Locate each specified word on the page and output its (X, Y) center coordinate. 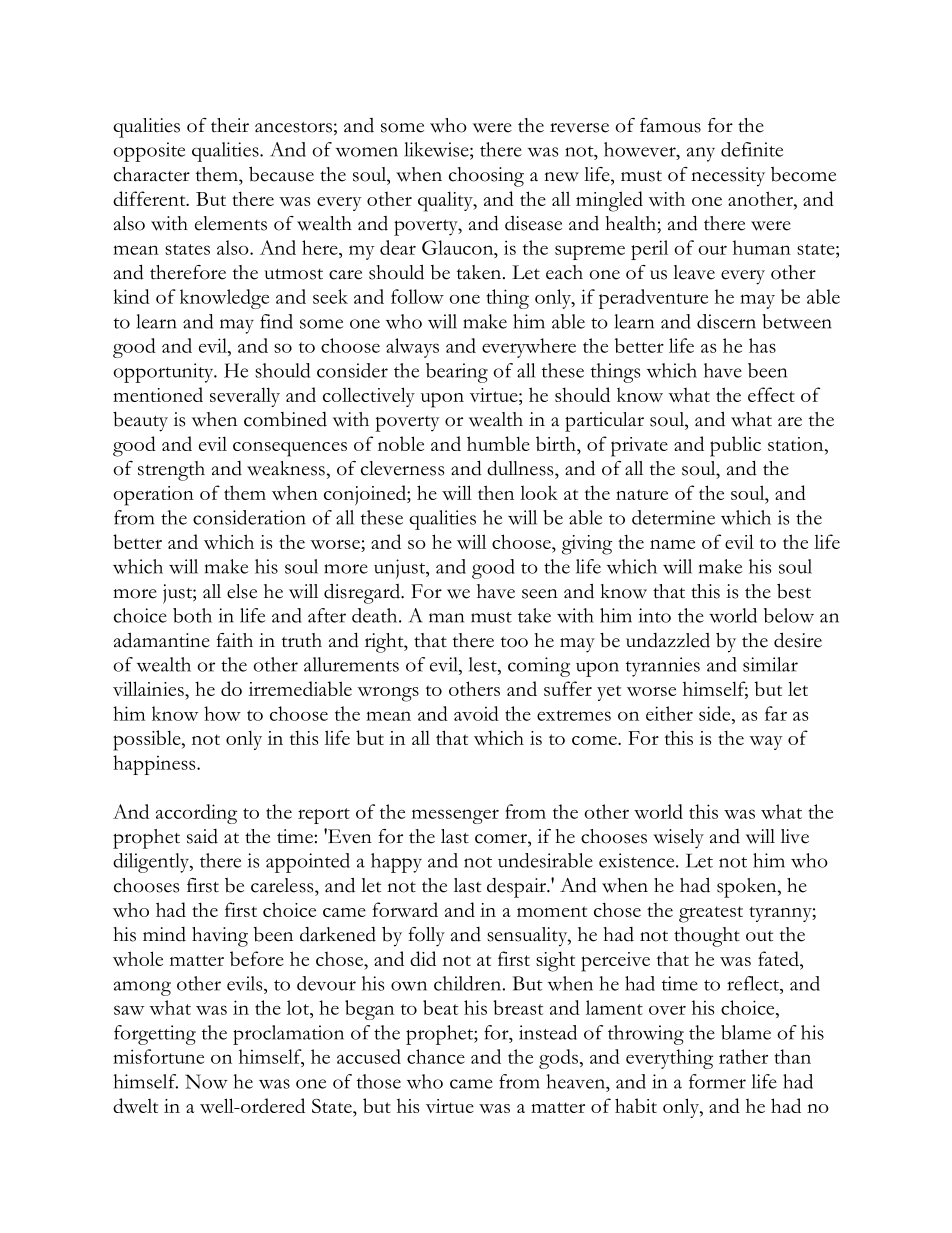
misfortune (158, 1056)
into (655, 615)
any (701, 154)
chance (436, 1056)
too (514, 642)
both (192, 615)
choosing (486, 177)
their (230, 125)
